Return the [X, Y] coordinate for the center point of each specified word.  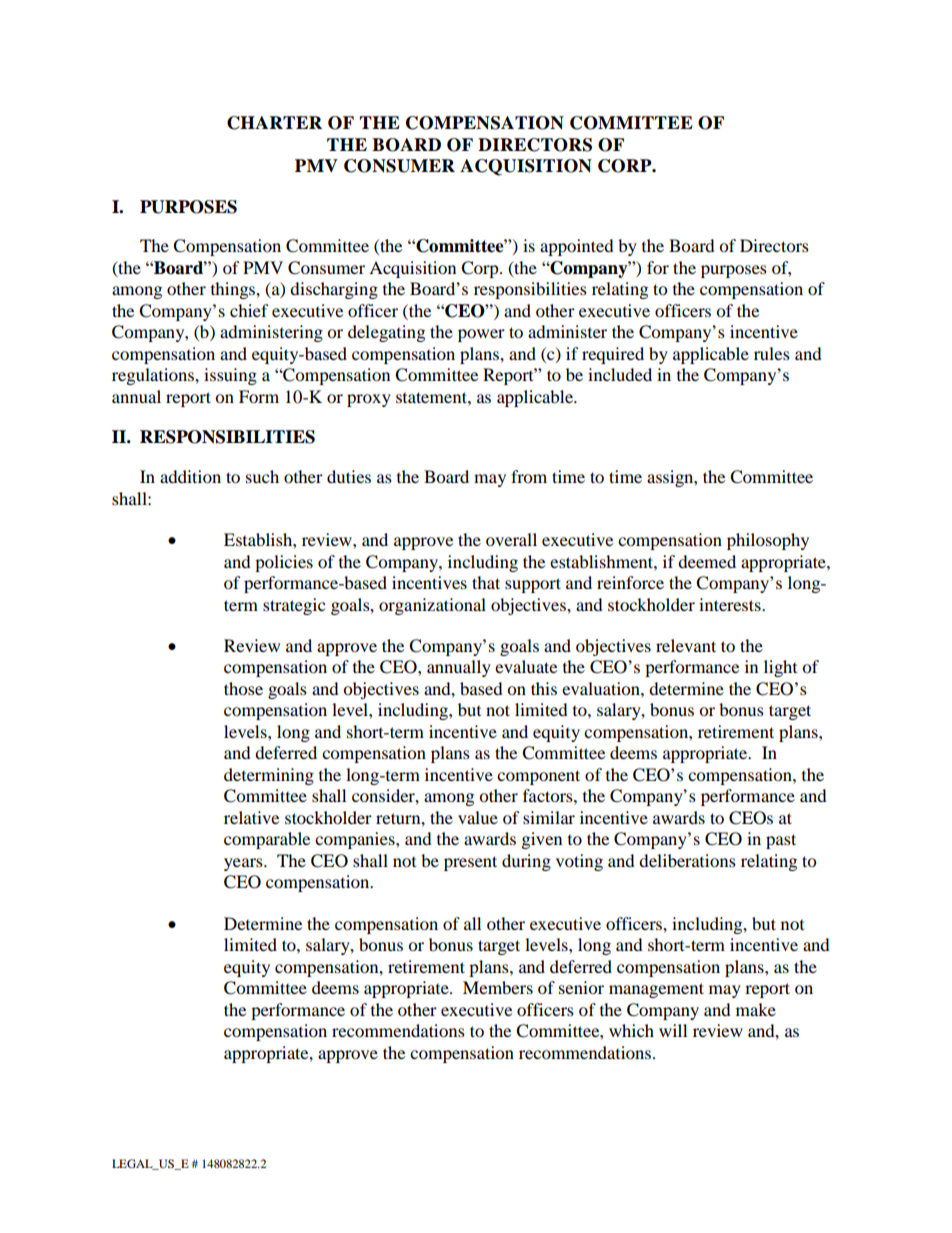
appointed [577, 247]
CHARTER [274, 123]
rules [772, 353]
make [756, 1009]
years [244, 864]
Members [498, 987]
